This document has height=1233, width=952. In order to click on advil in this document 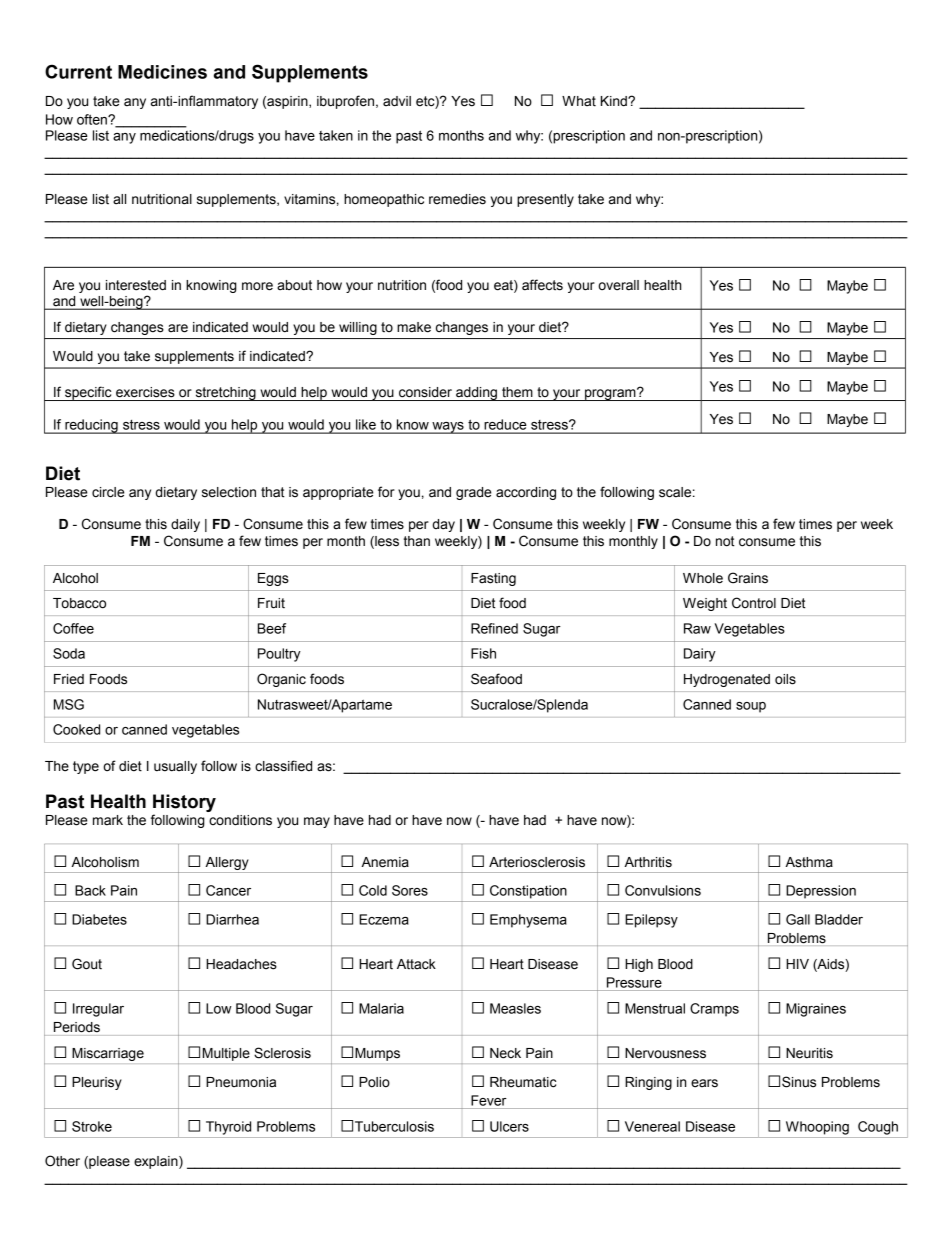, I will do `click(397, 101)`.
